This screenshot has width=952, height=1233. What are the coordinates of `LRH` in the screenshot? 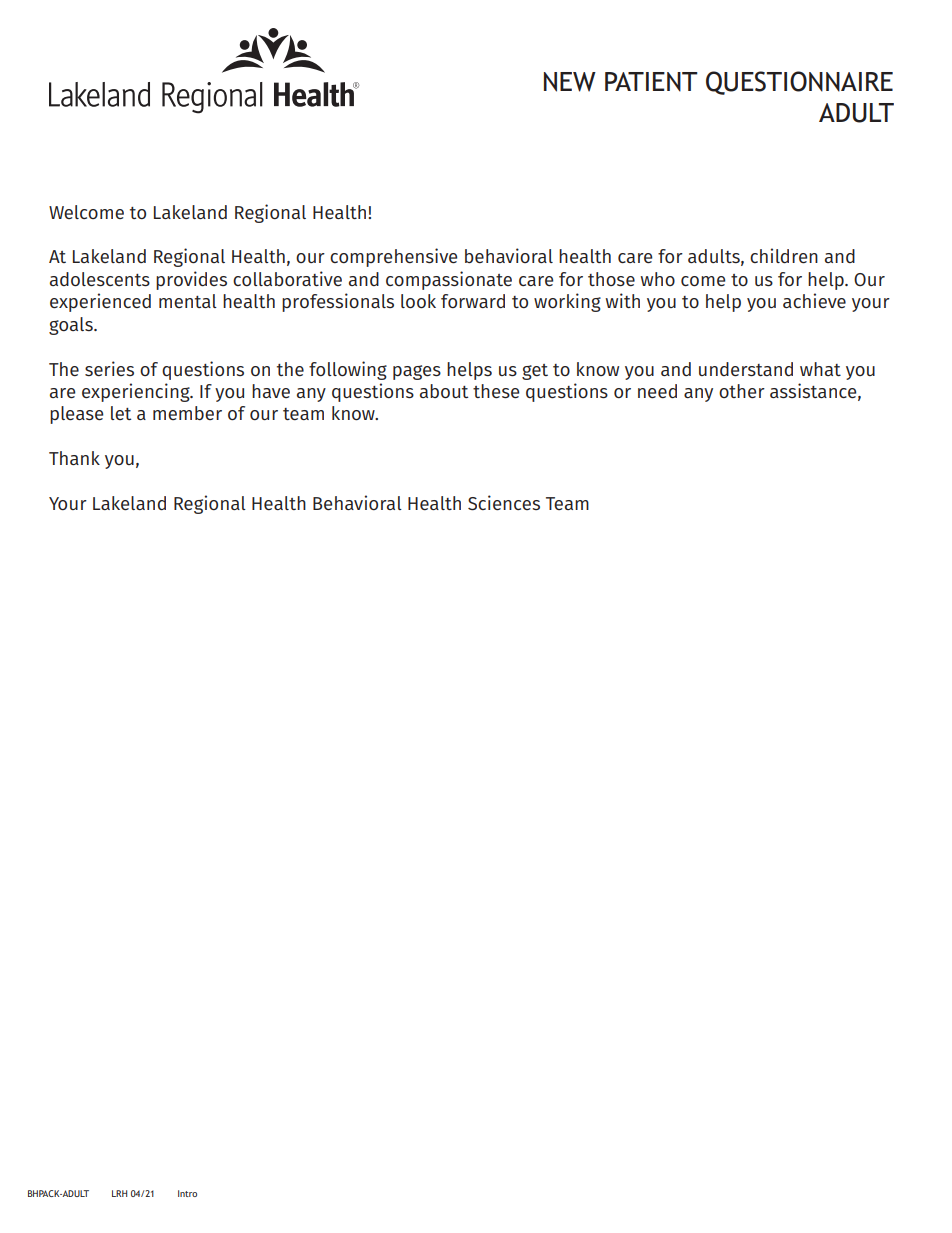 It's located at (119, 1193).
